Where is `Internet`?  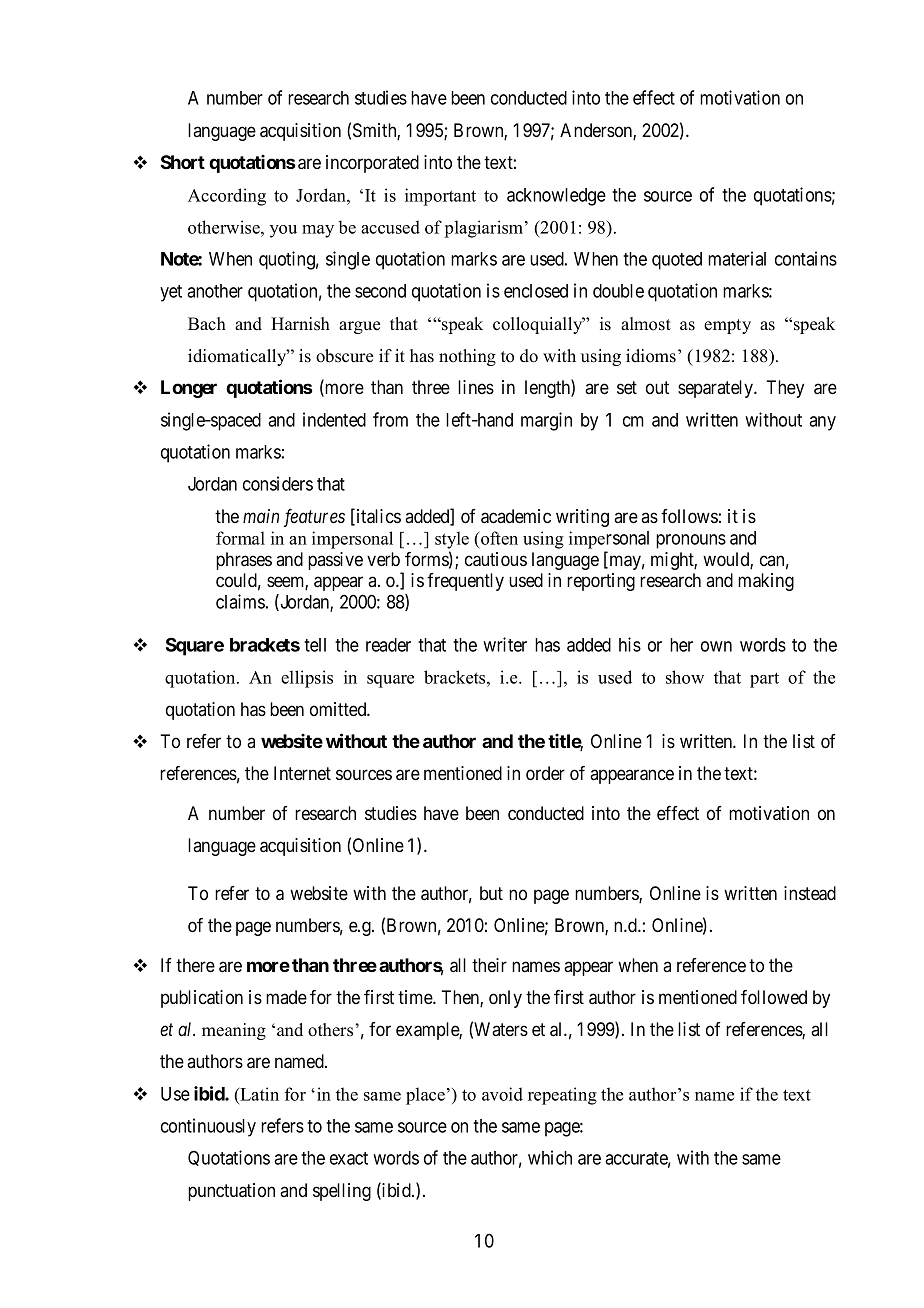 Internet is located at coordinates (302, 773).
